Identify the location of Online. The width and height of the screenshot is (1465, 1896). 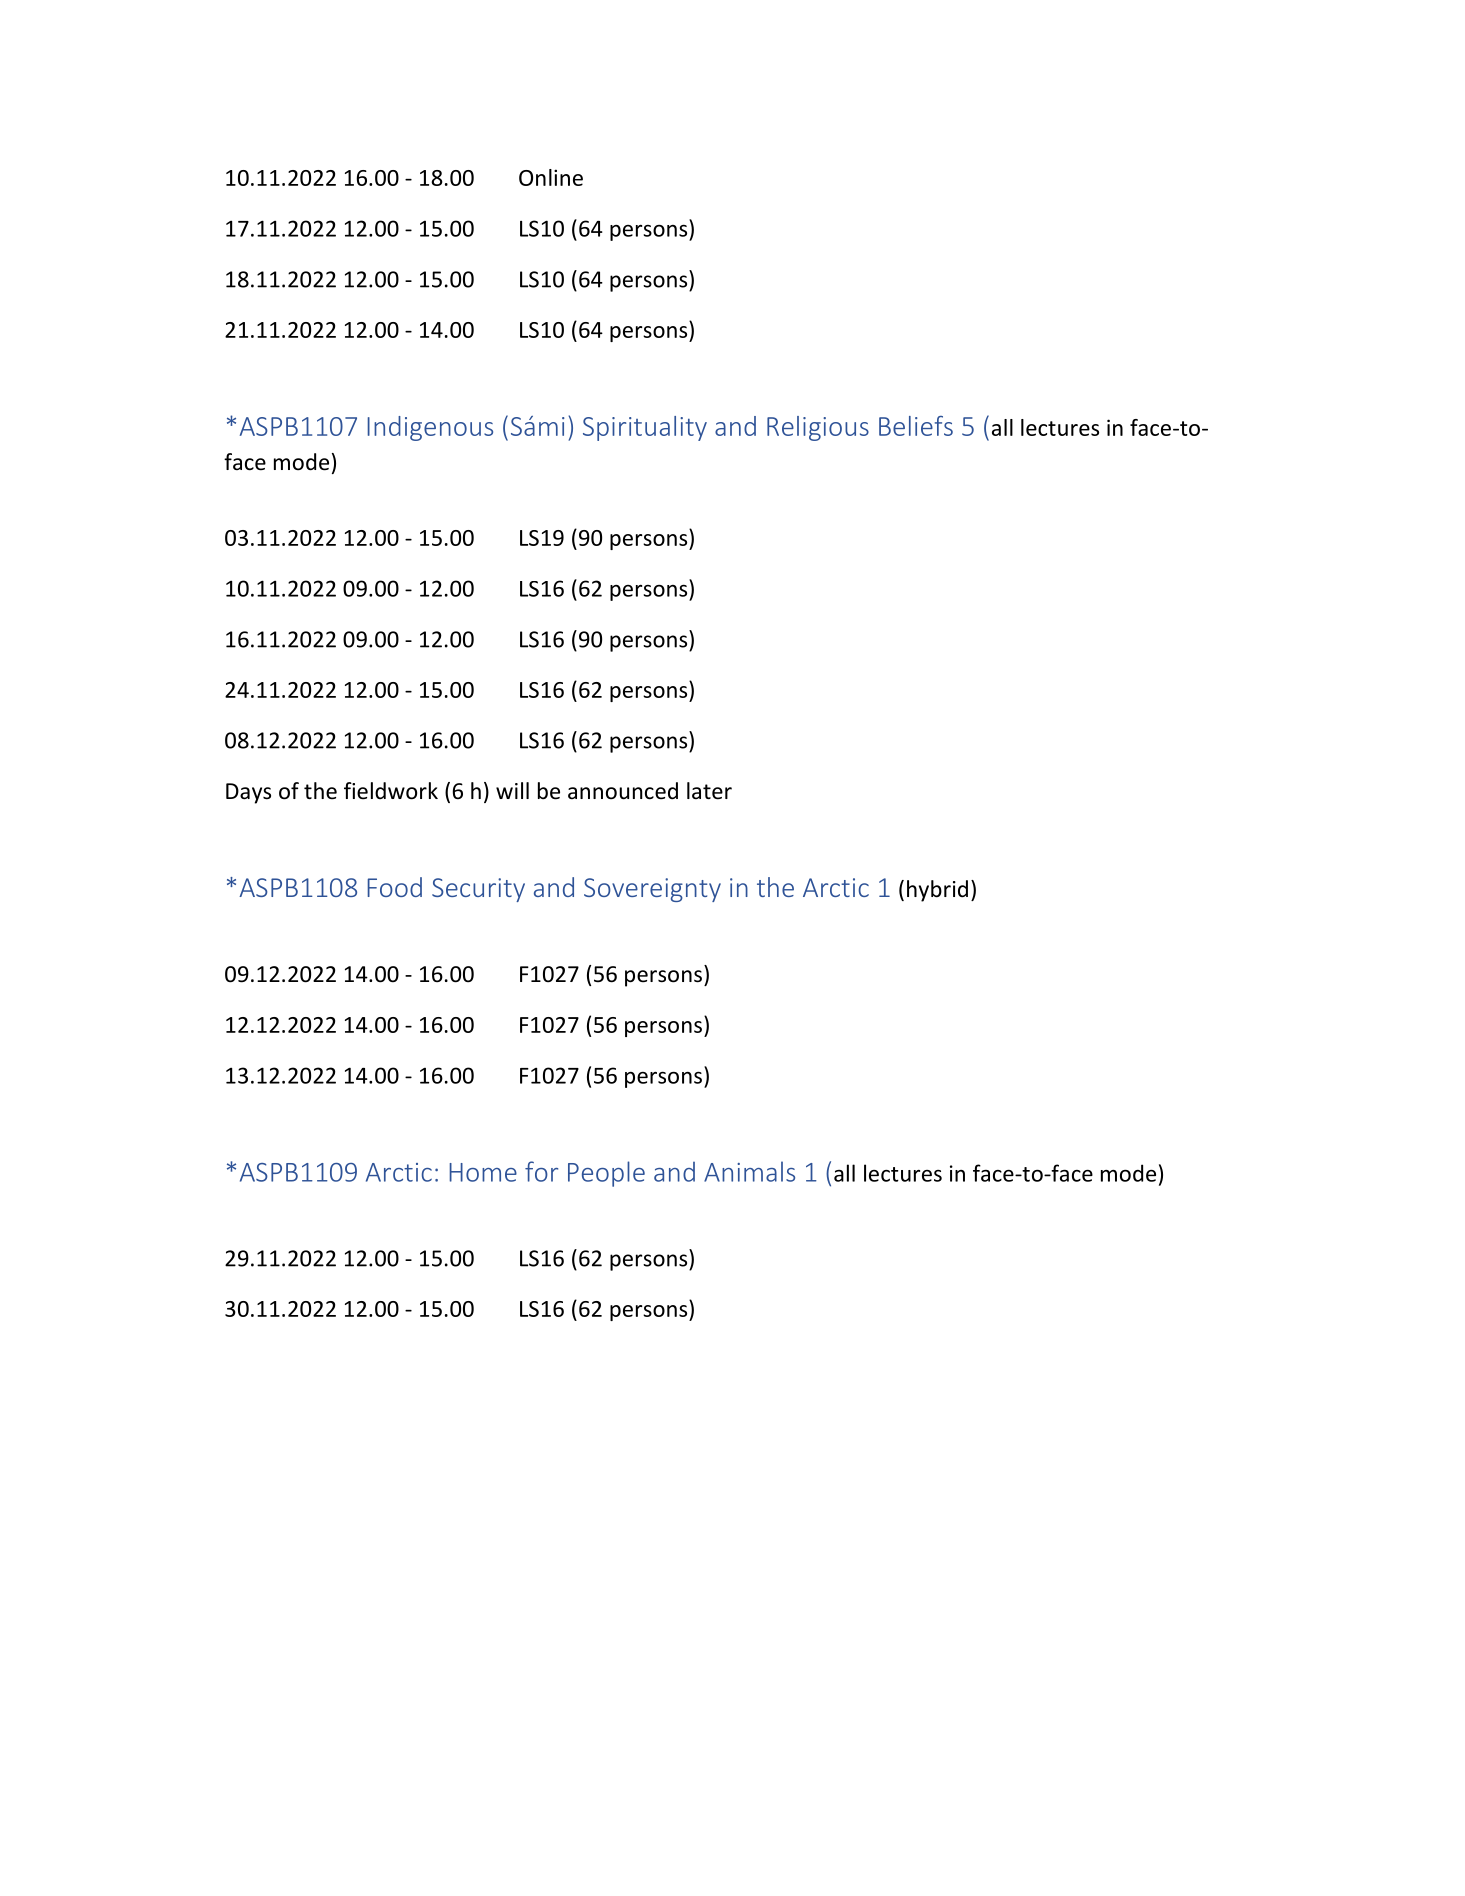
(551, 177).
